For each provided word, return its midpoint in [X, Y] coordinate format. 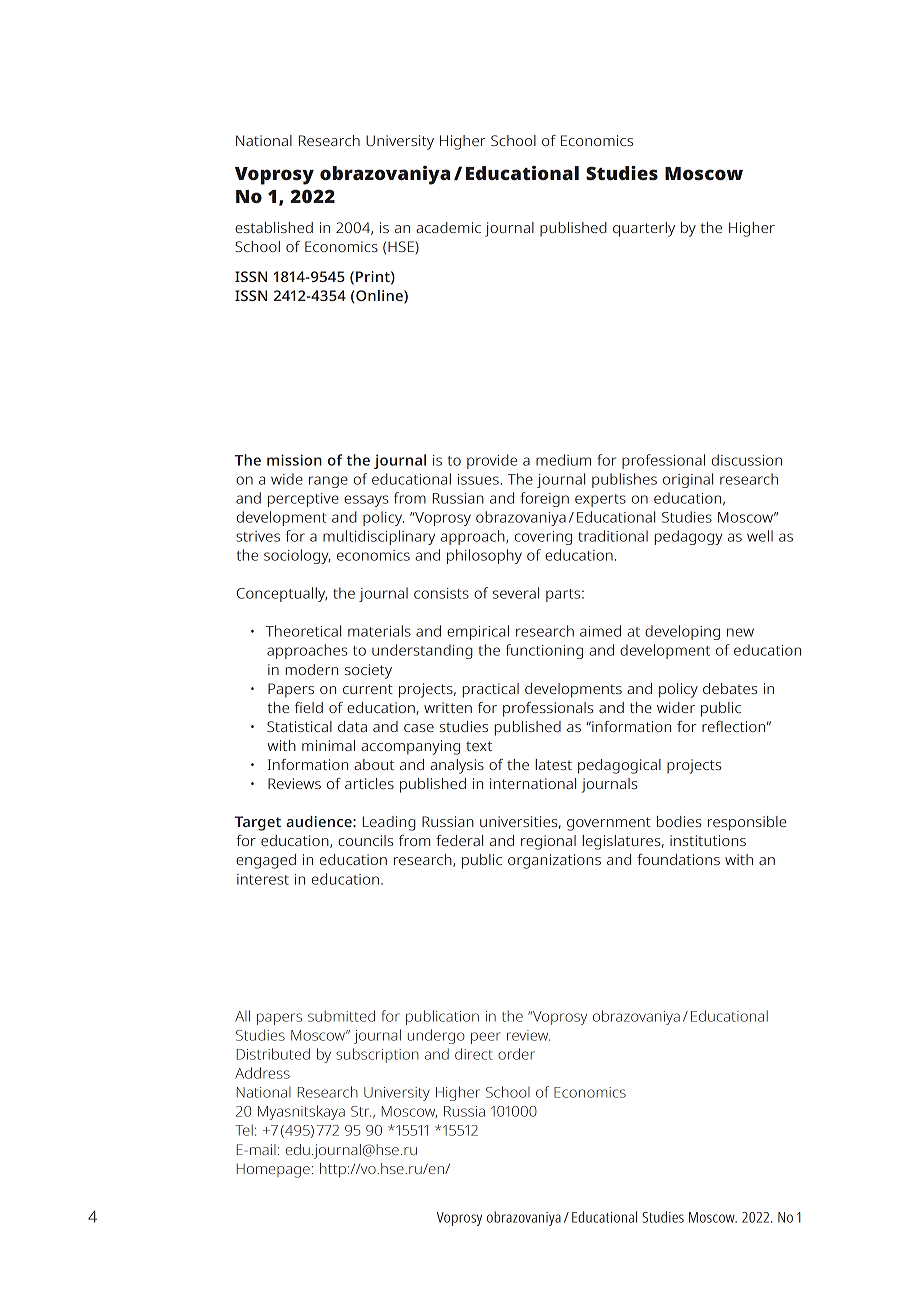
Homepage [273, 1171]
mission [294, 460]
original [688, 480]
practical [490, 690]
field [309, 707]
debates [730, 688]
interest [263, 879]
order [516, 1054]
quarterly [644, 229]
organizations [554, 861]
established [274, 227]
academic [448, 227]
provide [492, 461]
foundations [678, 859]
